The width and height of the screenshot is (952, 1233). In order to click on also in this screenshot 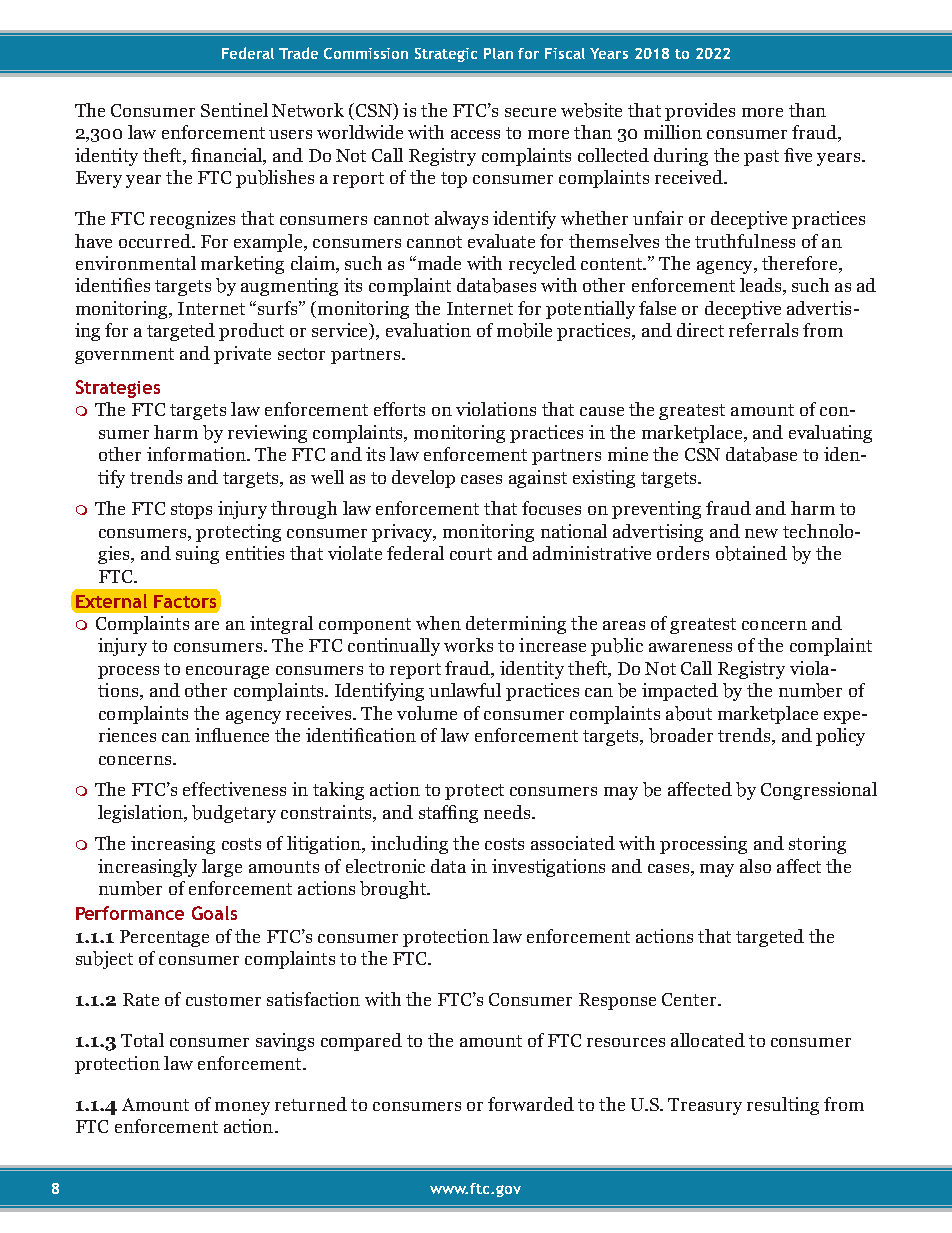, I will do `click(755, 866)`.
